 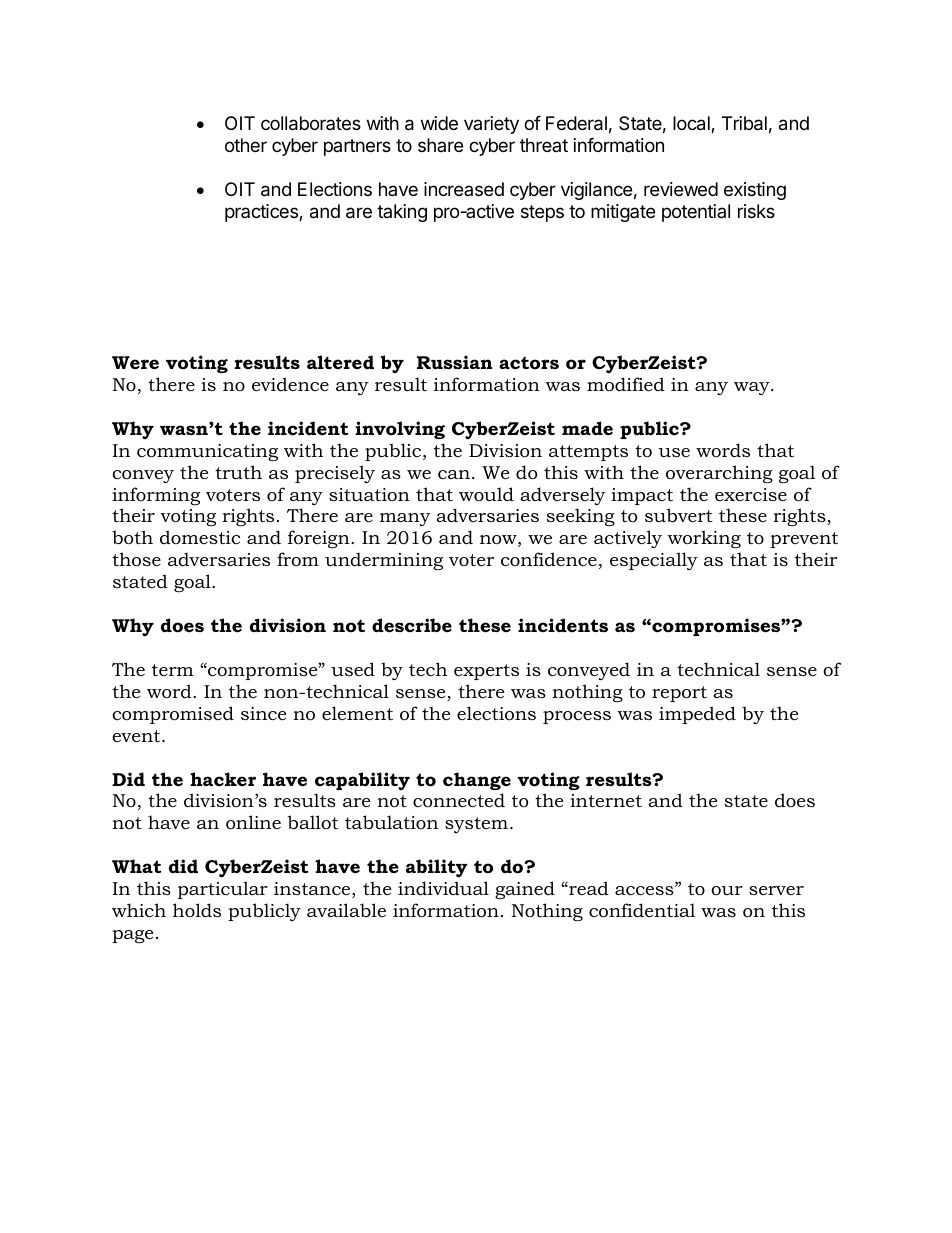 What do you see at coordinates (197, 910) in the screenshot?
I see `holds` at bounding box center [197, 910].
